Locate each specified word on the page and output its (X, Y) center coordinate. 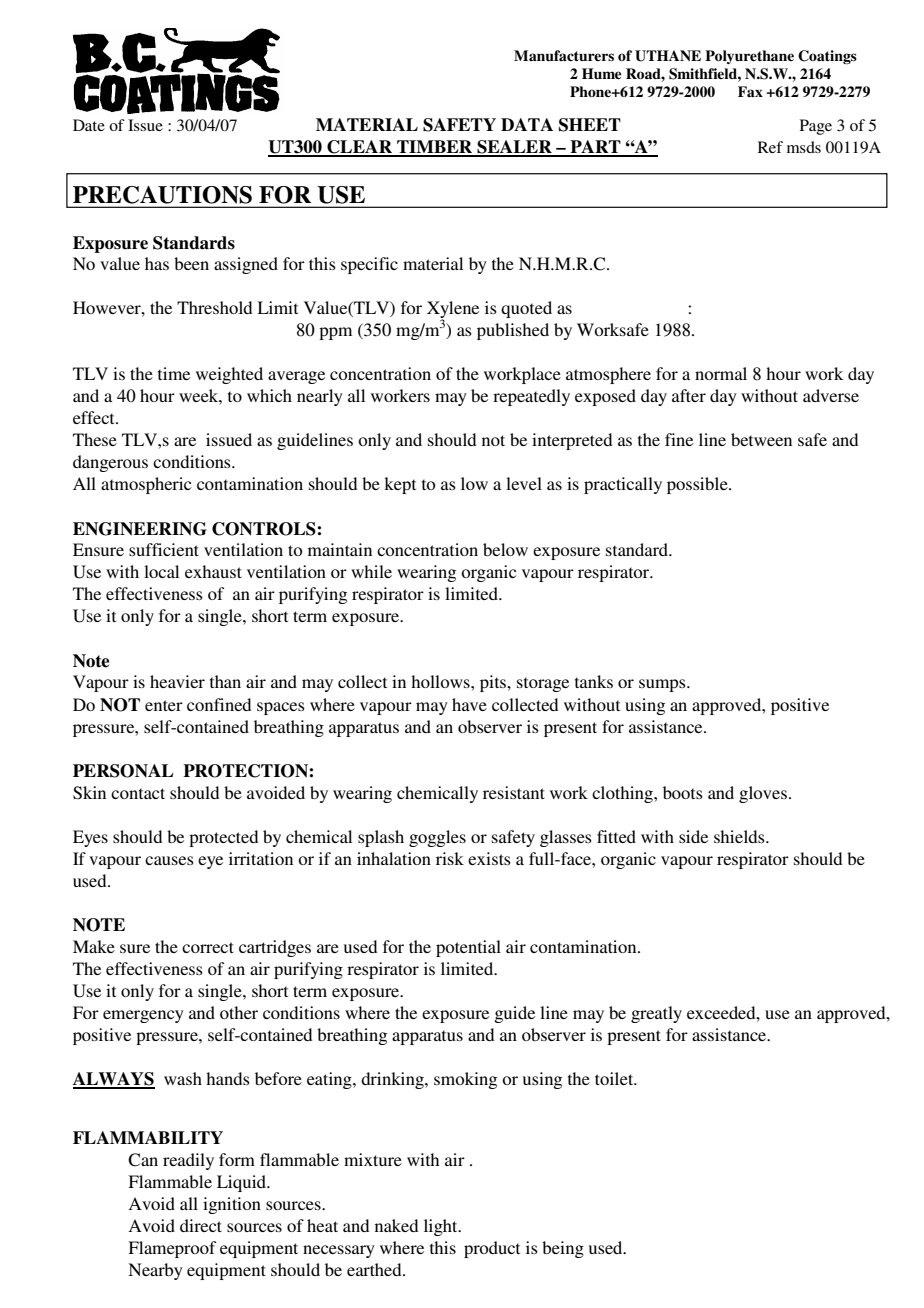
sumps (663, 685)
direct (201, 1225)
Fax (750, 91)
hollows (441, 681)
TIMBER (435, 148)
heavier (177, 681)
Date (89, 125)
